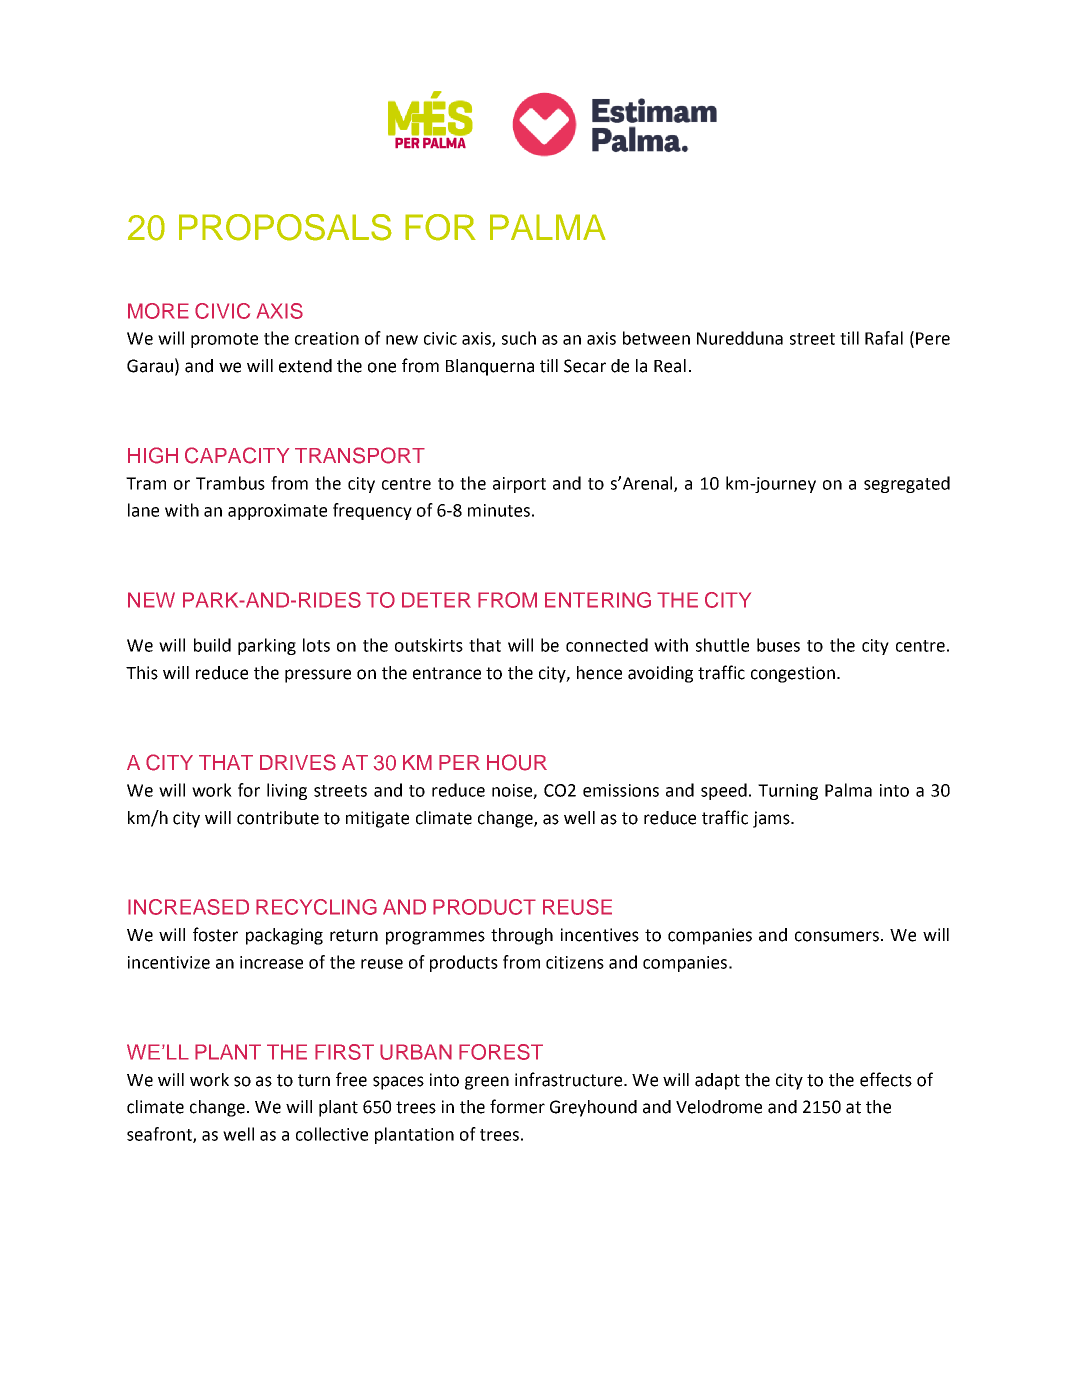  I want to click on build, so click(212, 645).
